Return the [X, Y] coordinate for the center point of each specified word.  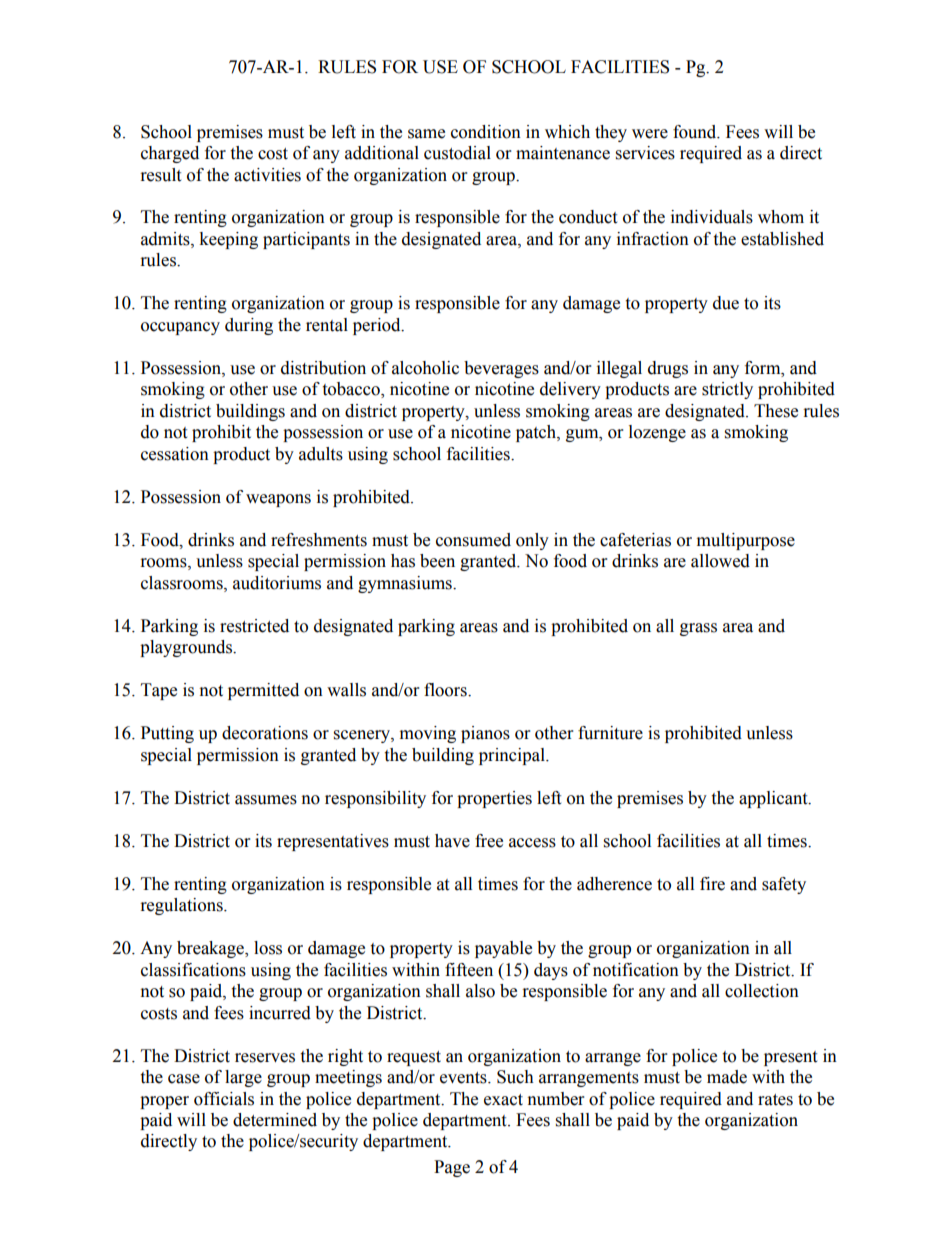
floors [446, 690]
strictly [727, 390]
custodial [457, 153]
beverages [501, 369]
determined [275, 1120]
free [489, 841]
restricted [254, 626]
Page [452, 1168]
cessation [175, 454]
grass [698, 629]
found [696, 132]
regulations [183, 906]
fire [712, 884]
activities [267, 175]
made [727, 1077]
